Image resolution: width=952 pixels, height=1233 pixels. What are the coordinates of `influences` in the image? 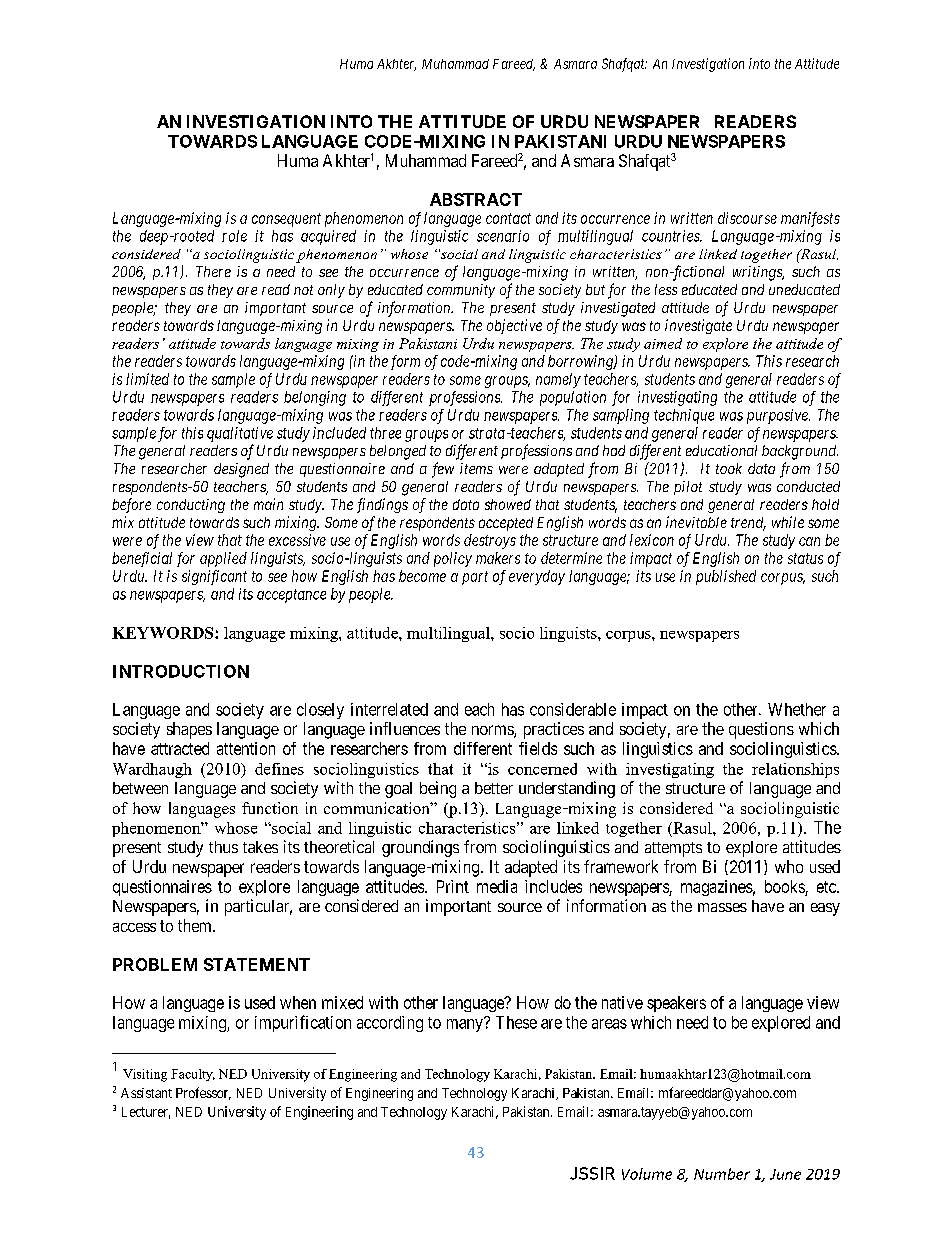 It's located at (405, 728).
